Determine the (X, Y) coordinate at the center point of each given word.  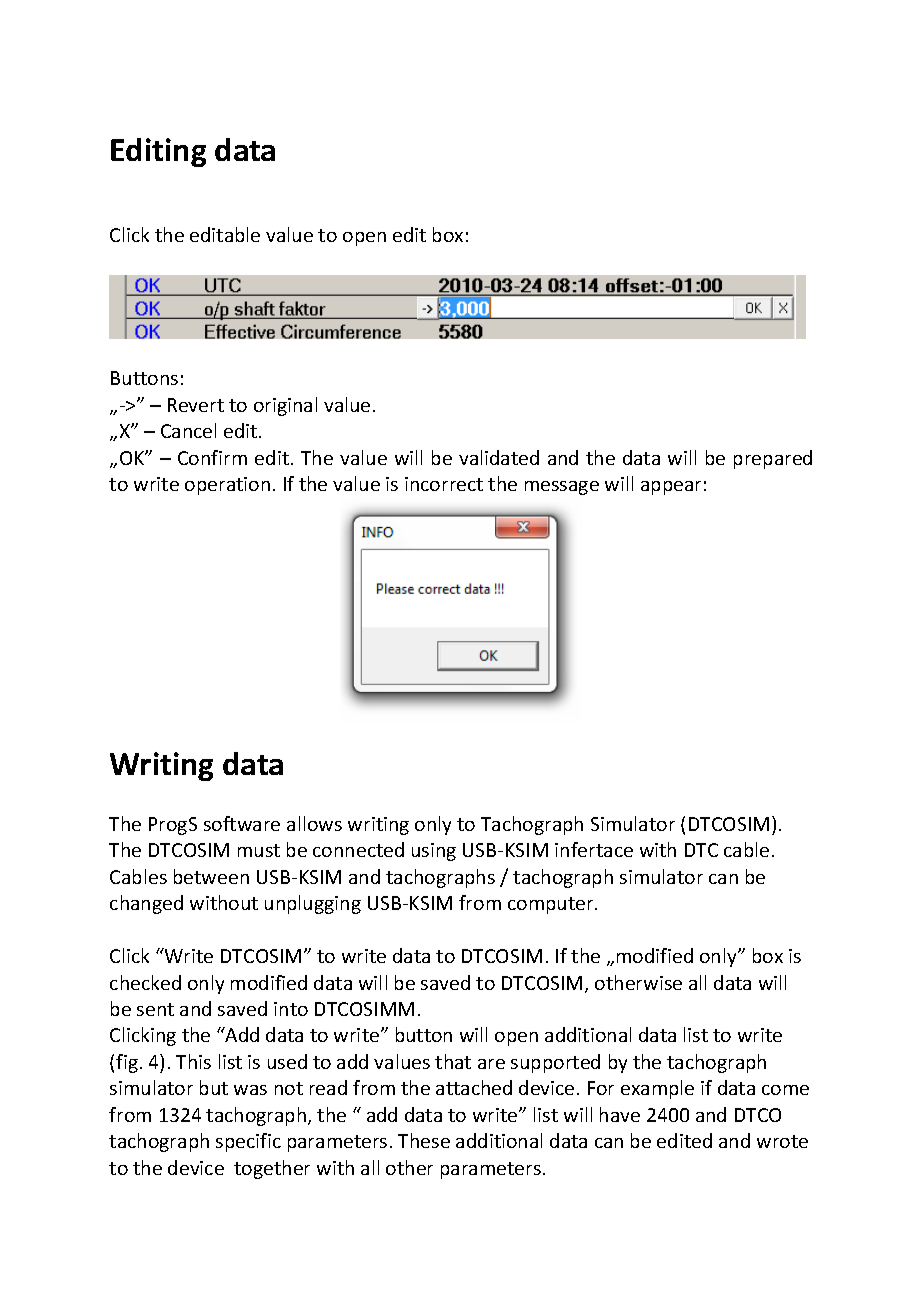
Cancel (188, 430)
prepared (773, 459)
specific (248, 1142)
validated (499, 457)
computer (552, 905)
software (242, 823)
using (434, 852)
